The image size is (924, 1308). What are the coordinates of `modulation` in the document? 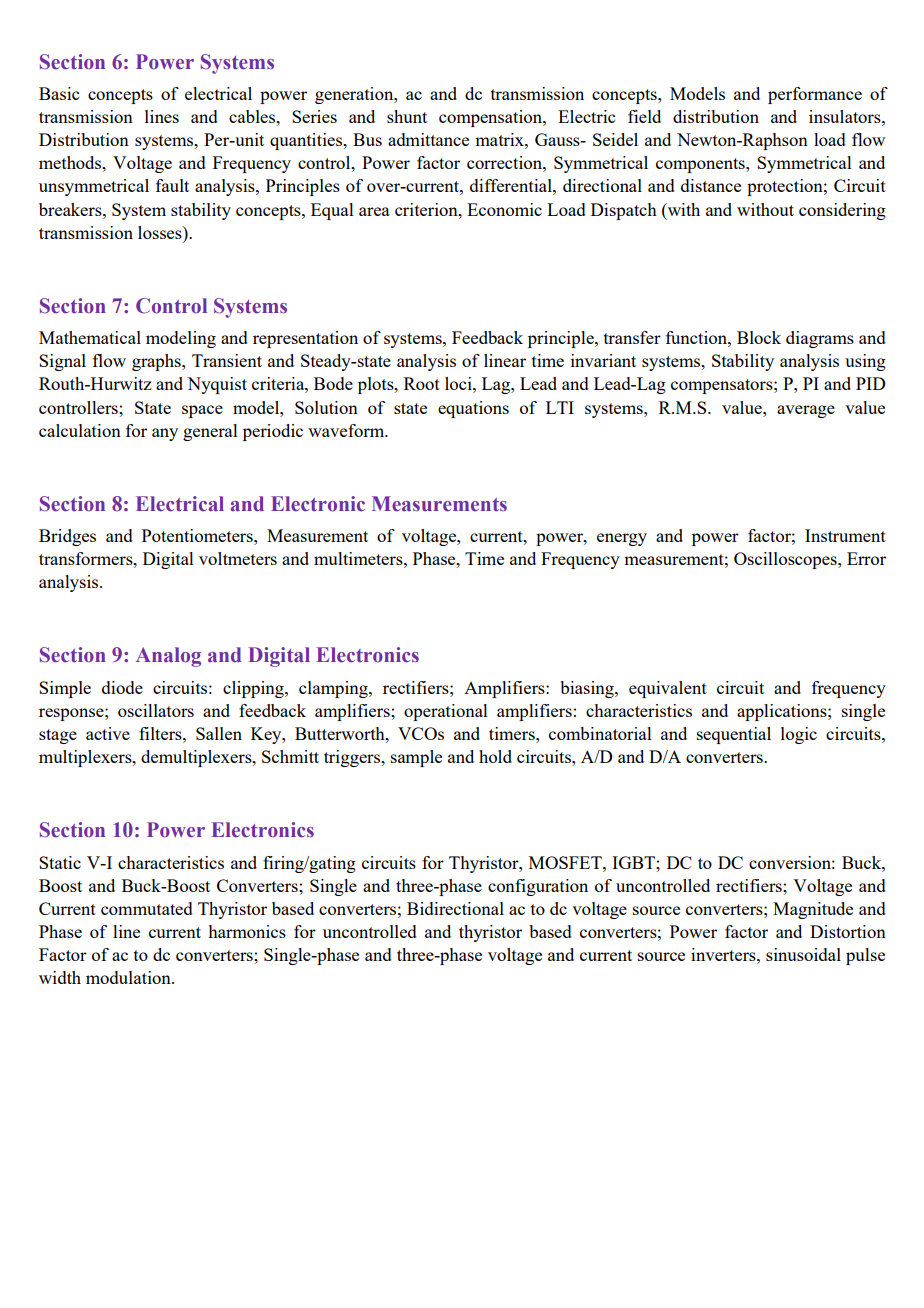 It's located at (129, 977).
